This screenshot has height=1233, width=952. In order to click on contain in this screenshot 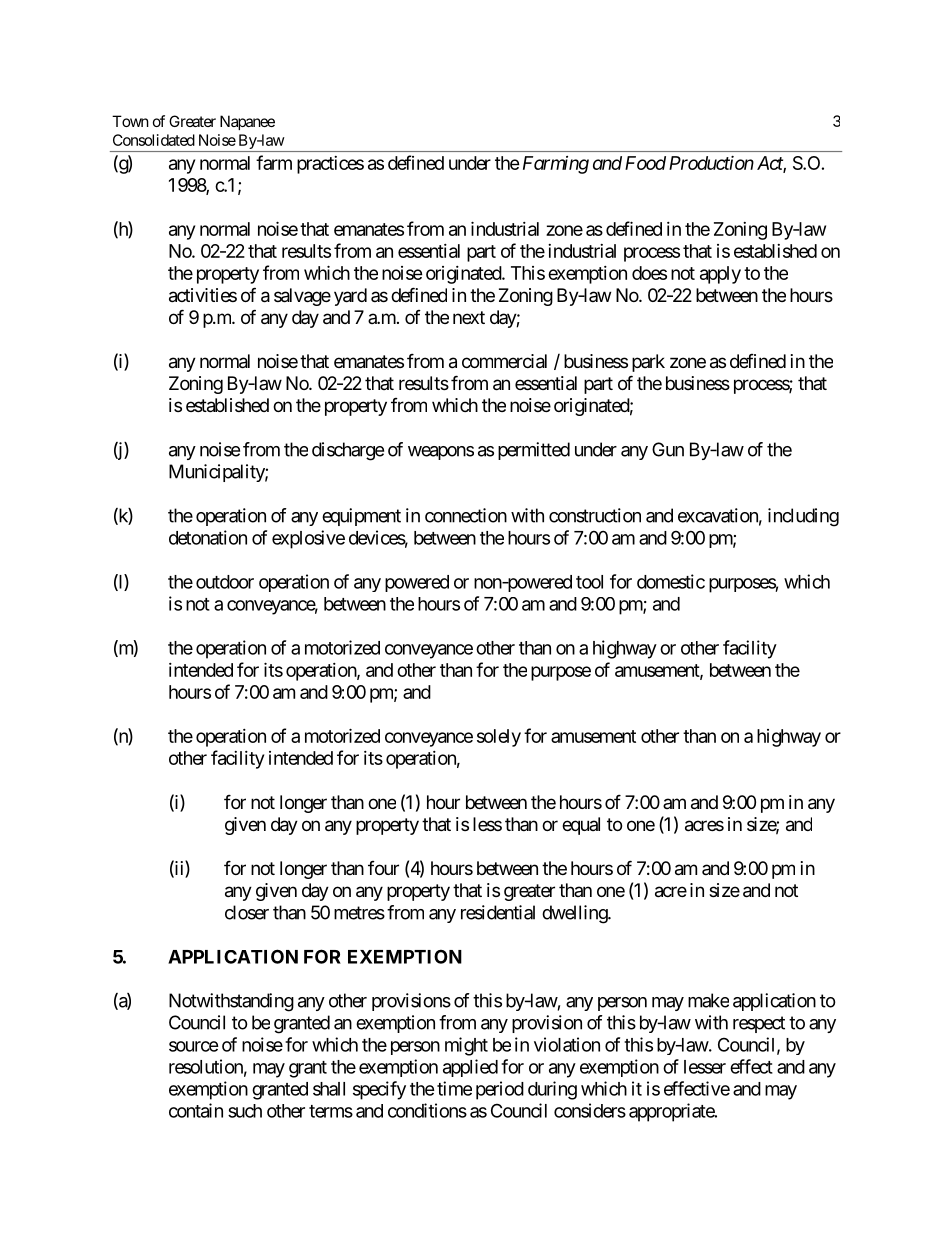, I will do `click(196, 1110)`.
